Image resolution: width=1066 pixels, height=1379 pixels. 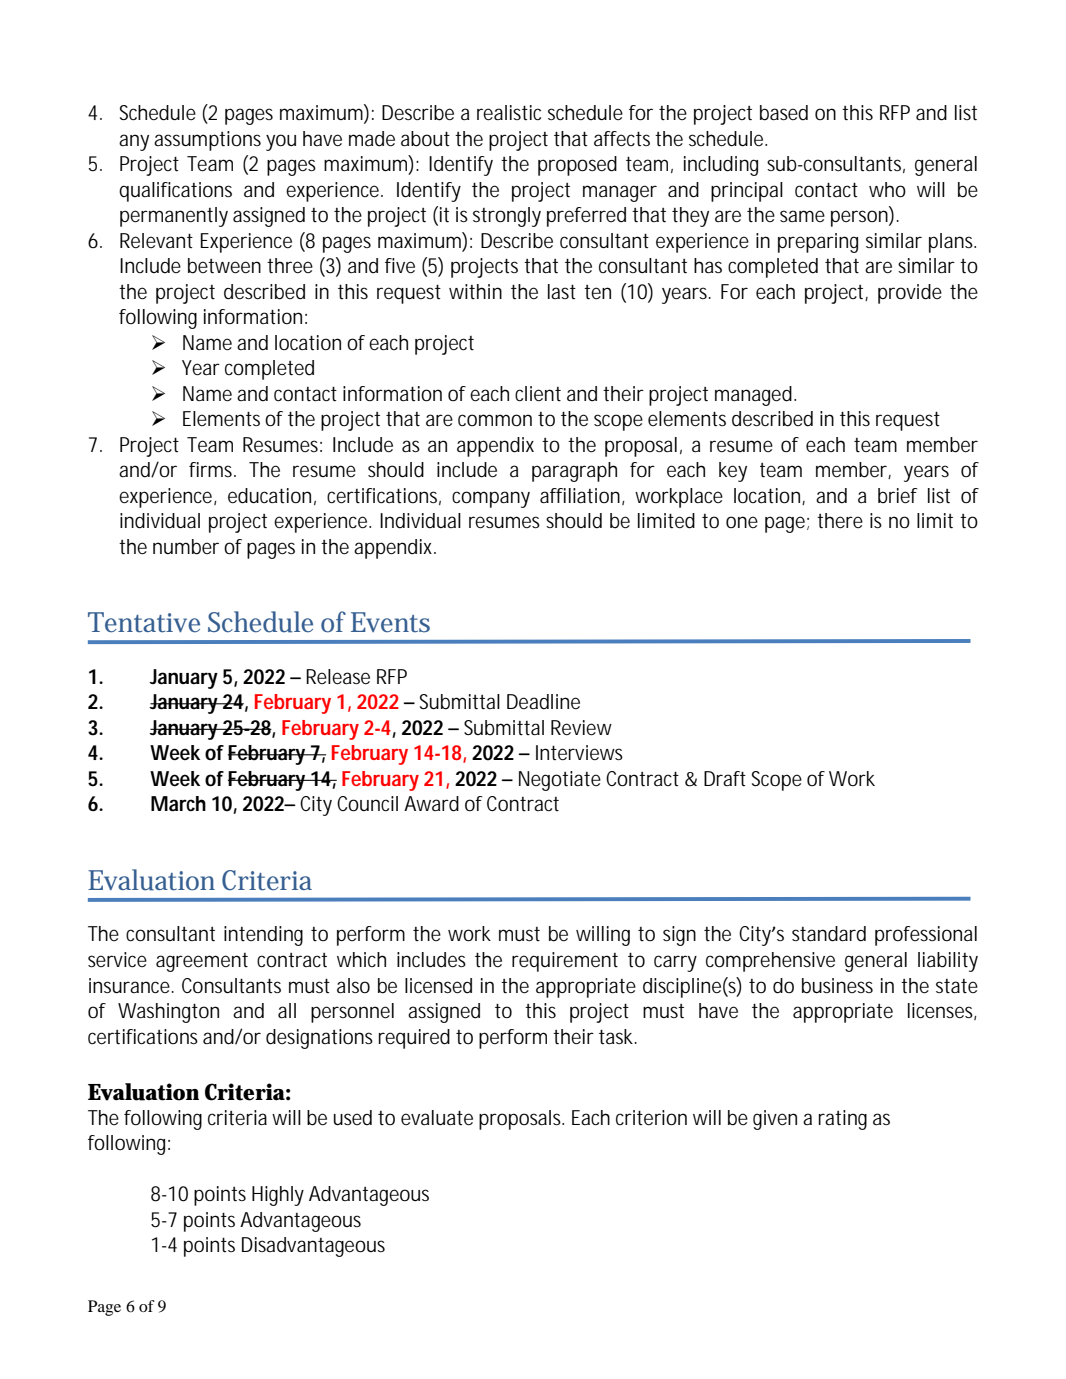 I want to click on firms, so click(x=212, y=469).
